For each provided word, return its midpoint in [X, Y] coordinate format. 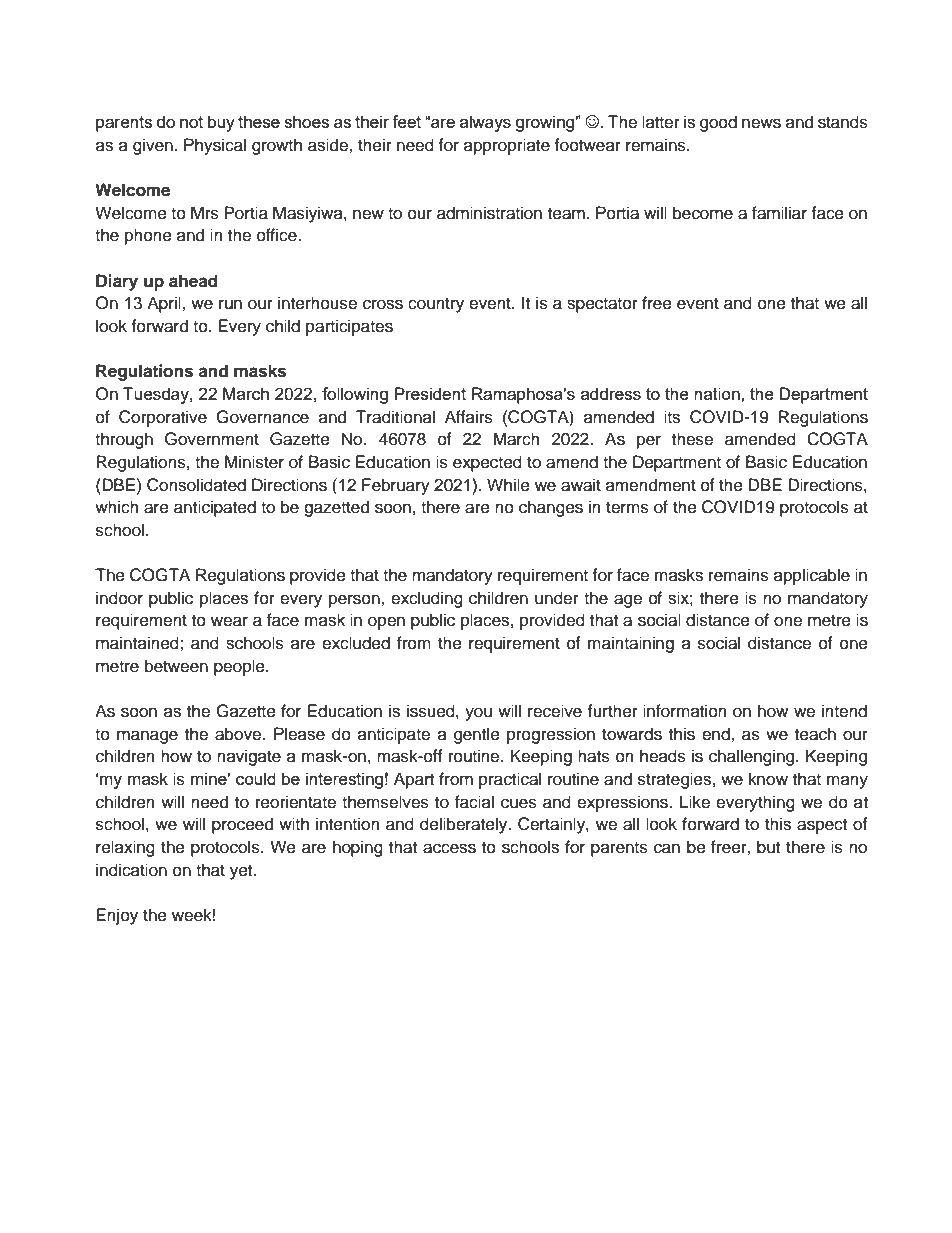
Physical [215, 146]
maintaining [631, 644]
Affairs [469, 417]
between [176, 666]
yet [242, 872]
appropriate [507, 146]
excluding [427, 599]
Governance [262, 417]
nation [718, 393]
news [761, 123]
